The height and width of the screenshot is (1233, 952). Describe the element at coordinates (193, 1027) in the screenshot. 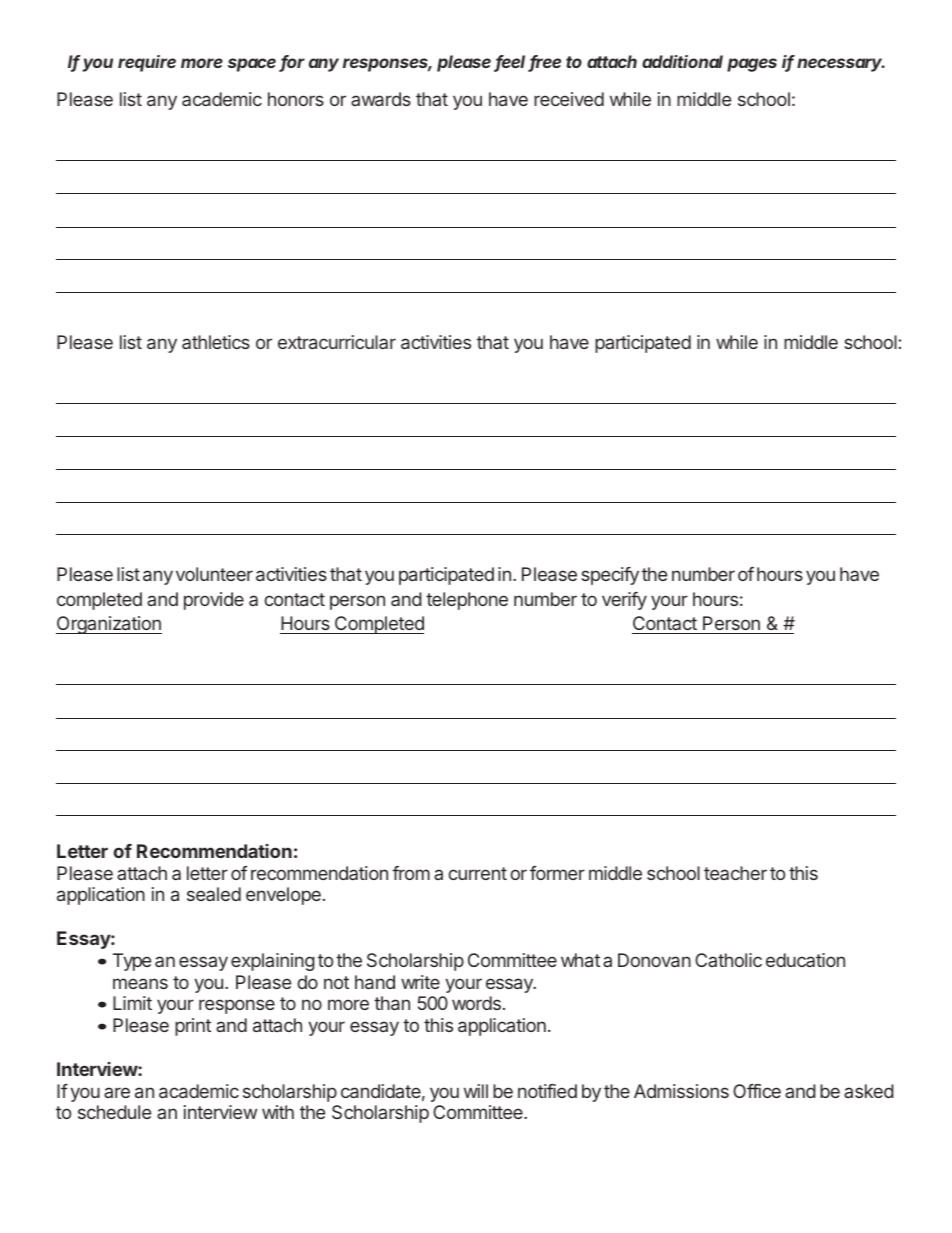

I see `print` at that location.
